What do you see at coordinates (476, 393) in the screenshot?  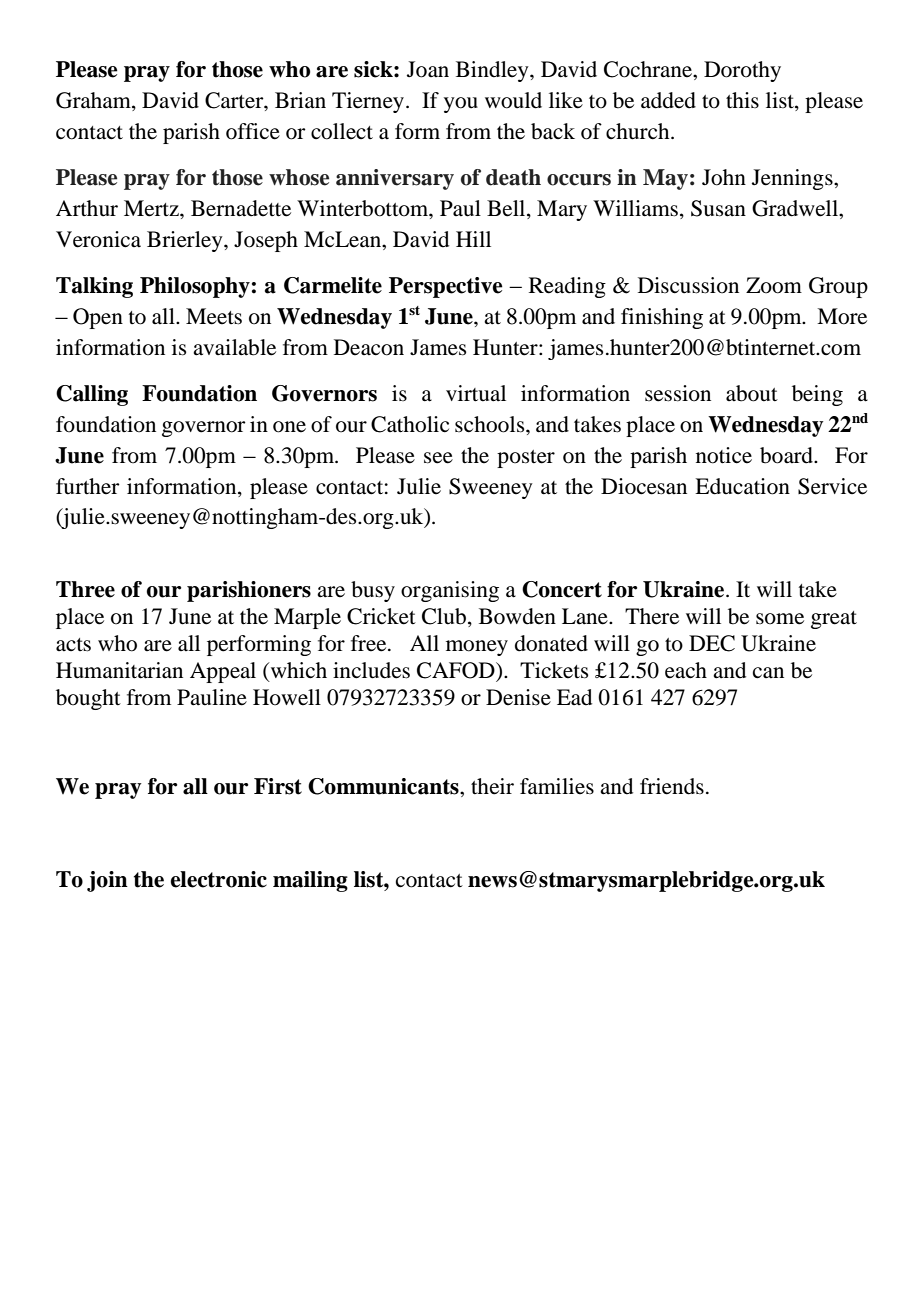 I see `virtual` at bounding box center [476, 393].
